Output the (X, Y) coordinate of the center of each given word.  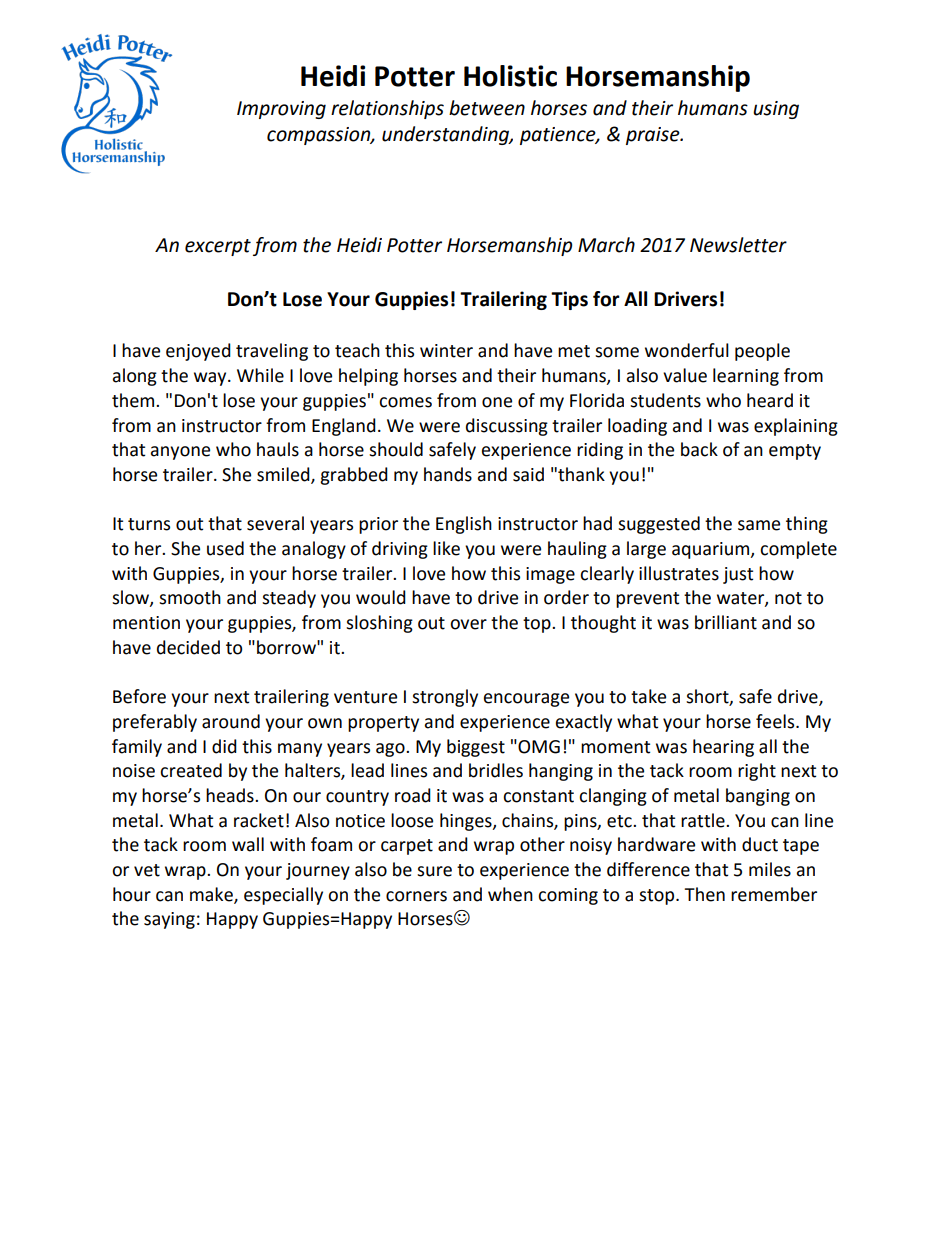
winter (446, 351)
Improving (281, 110)
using (776, 110)
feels (776, 721)
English (464, 525)
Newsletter (738, 245)
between (487, 108)
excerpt (218, 247)
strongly (445, 698)
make (212, 895)
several (275, 523)
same (759, 525)
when (510, 894)
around (231, 721)
